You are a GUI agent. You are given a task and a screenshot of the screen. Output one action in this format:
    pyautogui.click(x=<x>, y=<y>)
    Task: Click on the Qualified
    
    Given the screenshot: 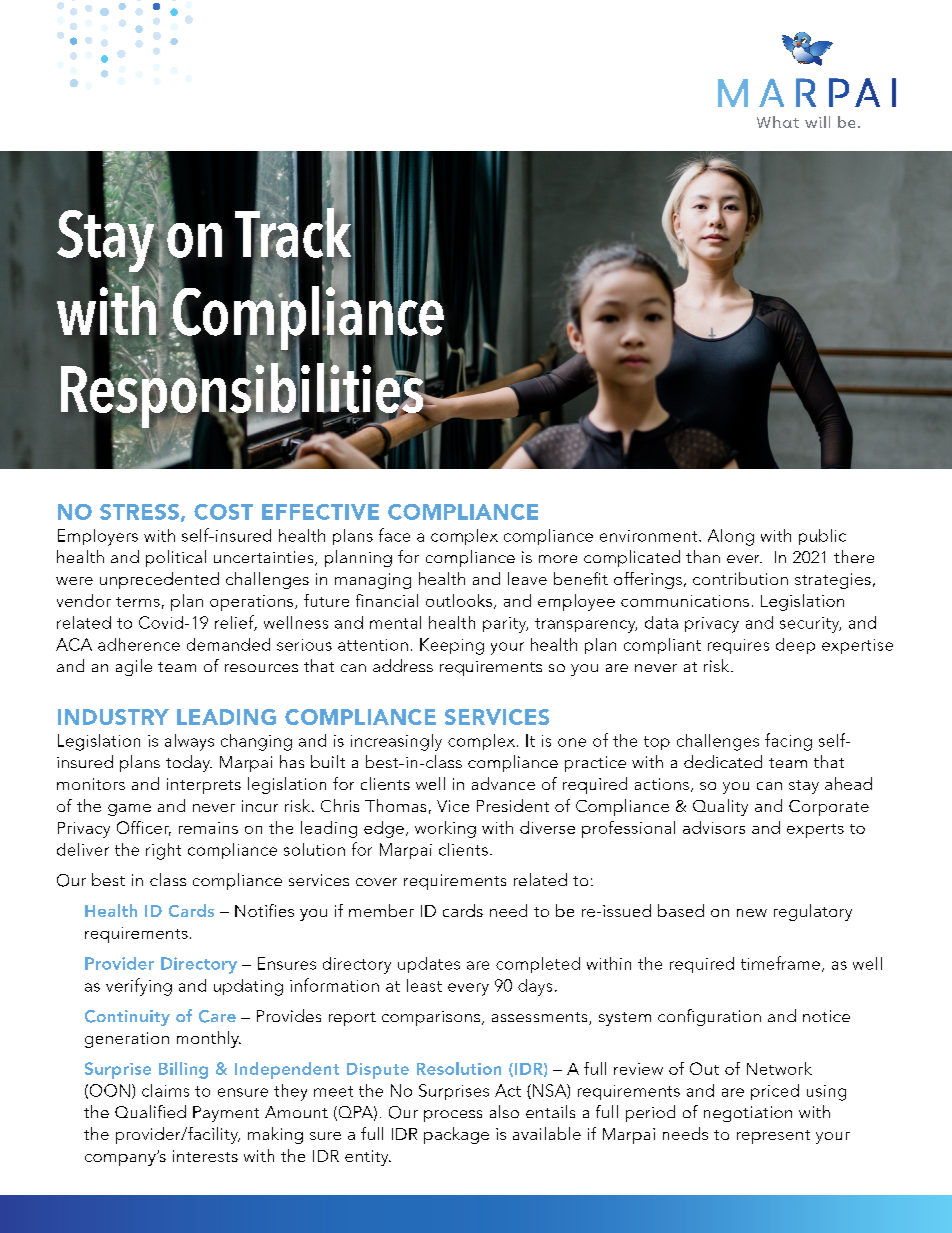 What is the action you would take?
    pyautogui.click(x=150, y=1111)
